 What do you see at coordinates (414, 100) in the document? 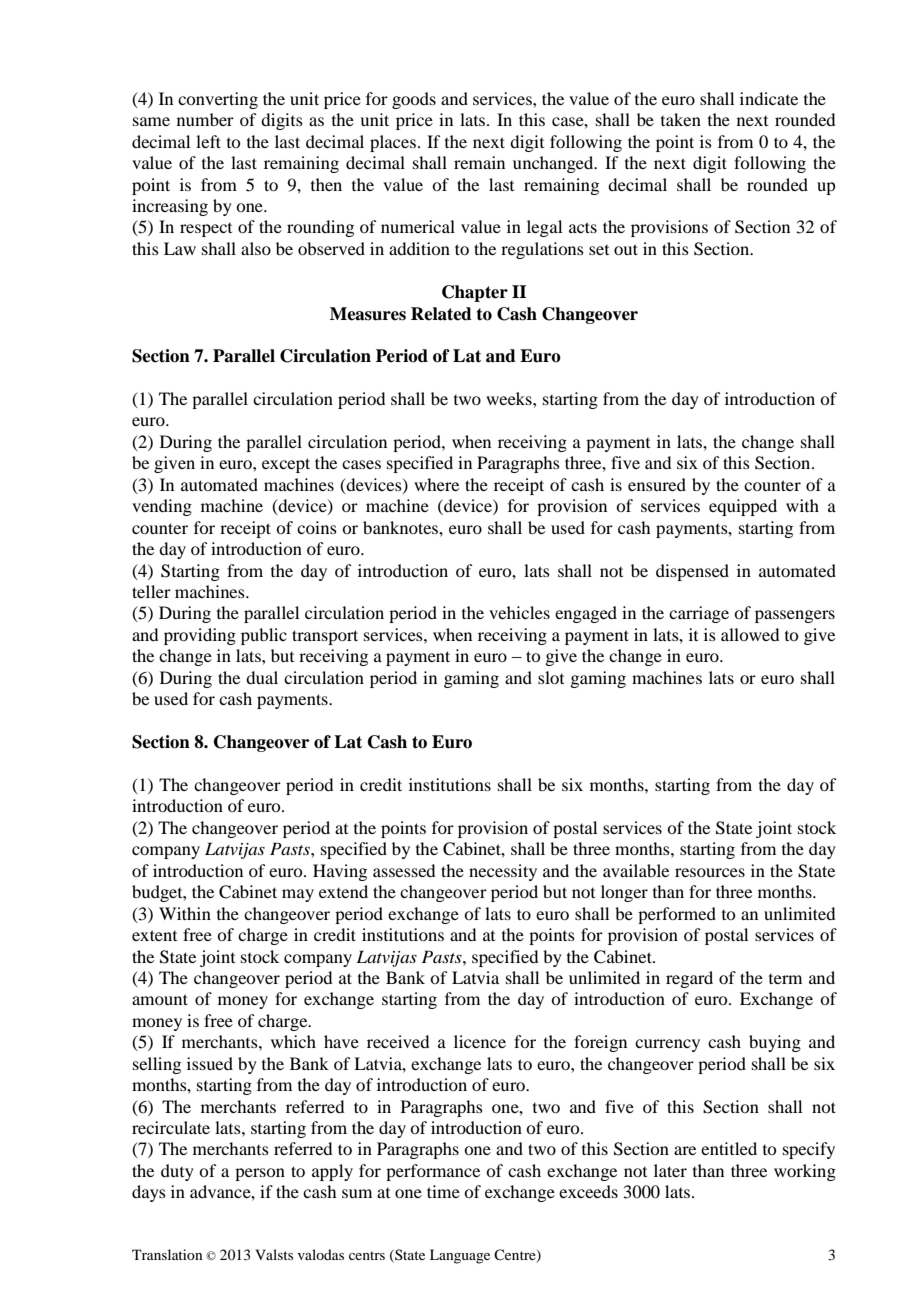
I see `goods` at bounding box center [414, 100].
